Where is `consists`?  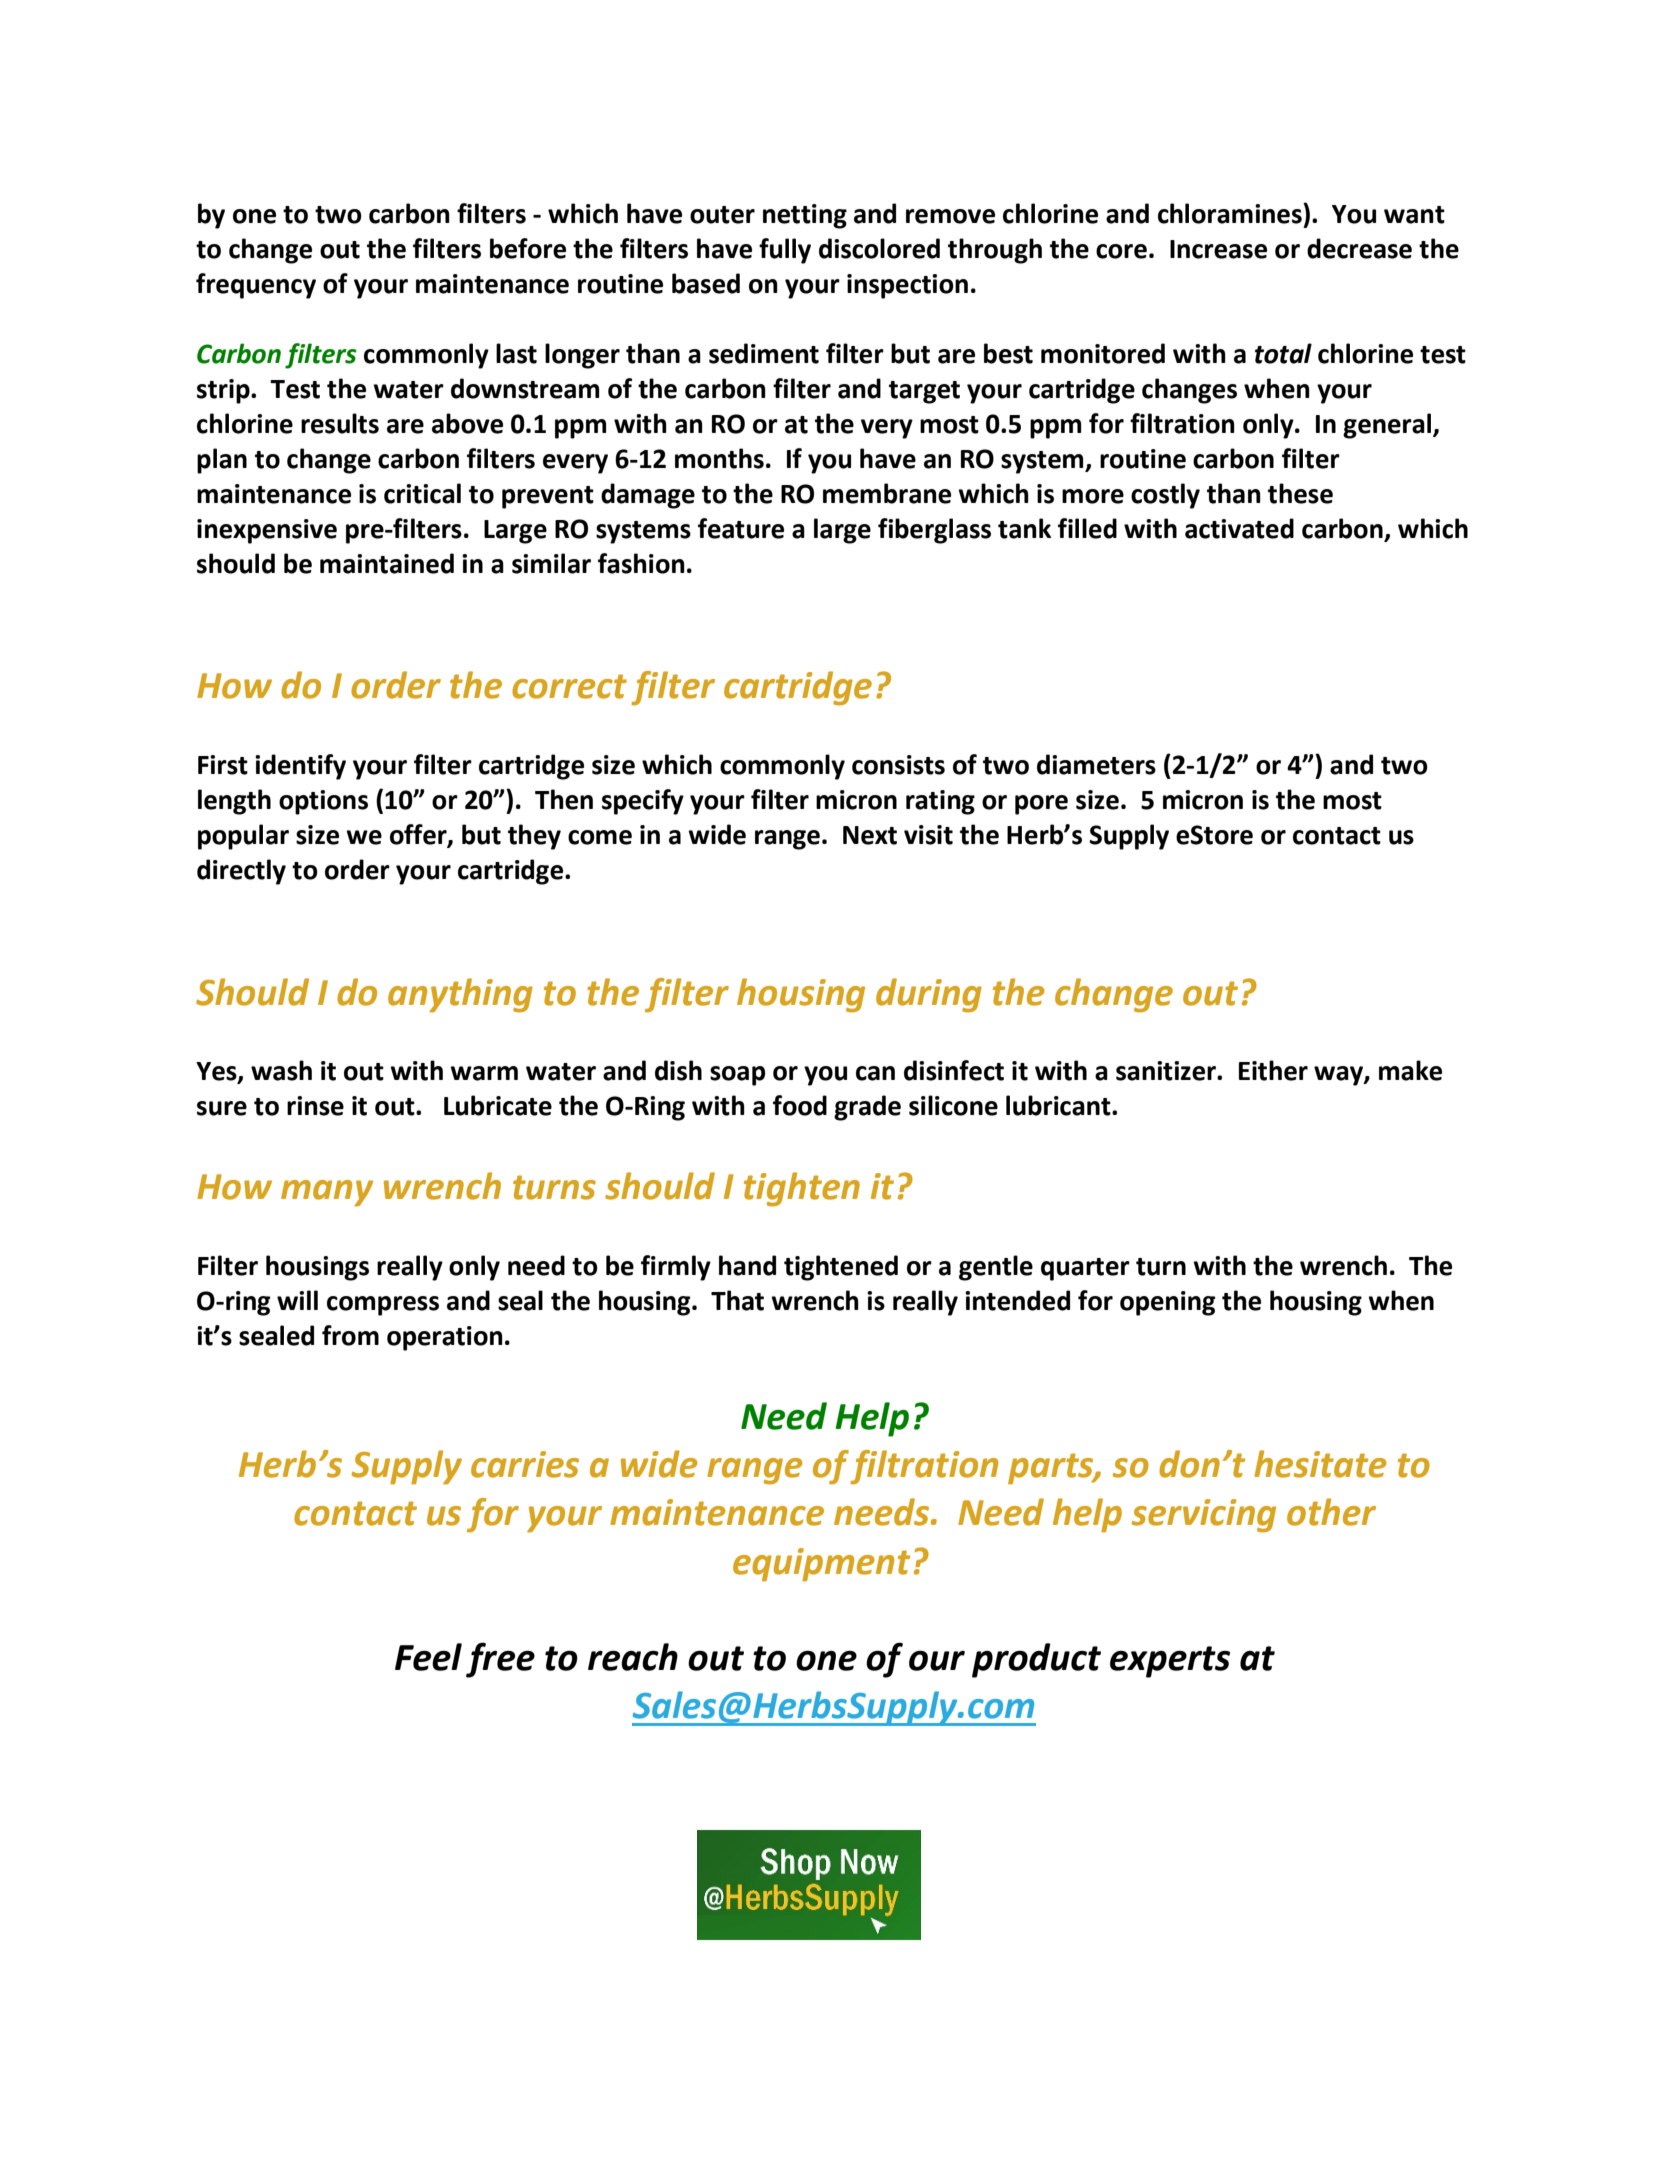 consists is located at coordinates (898, 765).
